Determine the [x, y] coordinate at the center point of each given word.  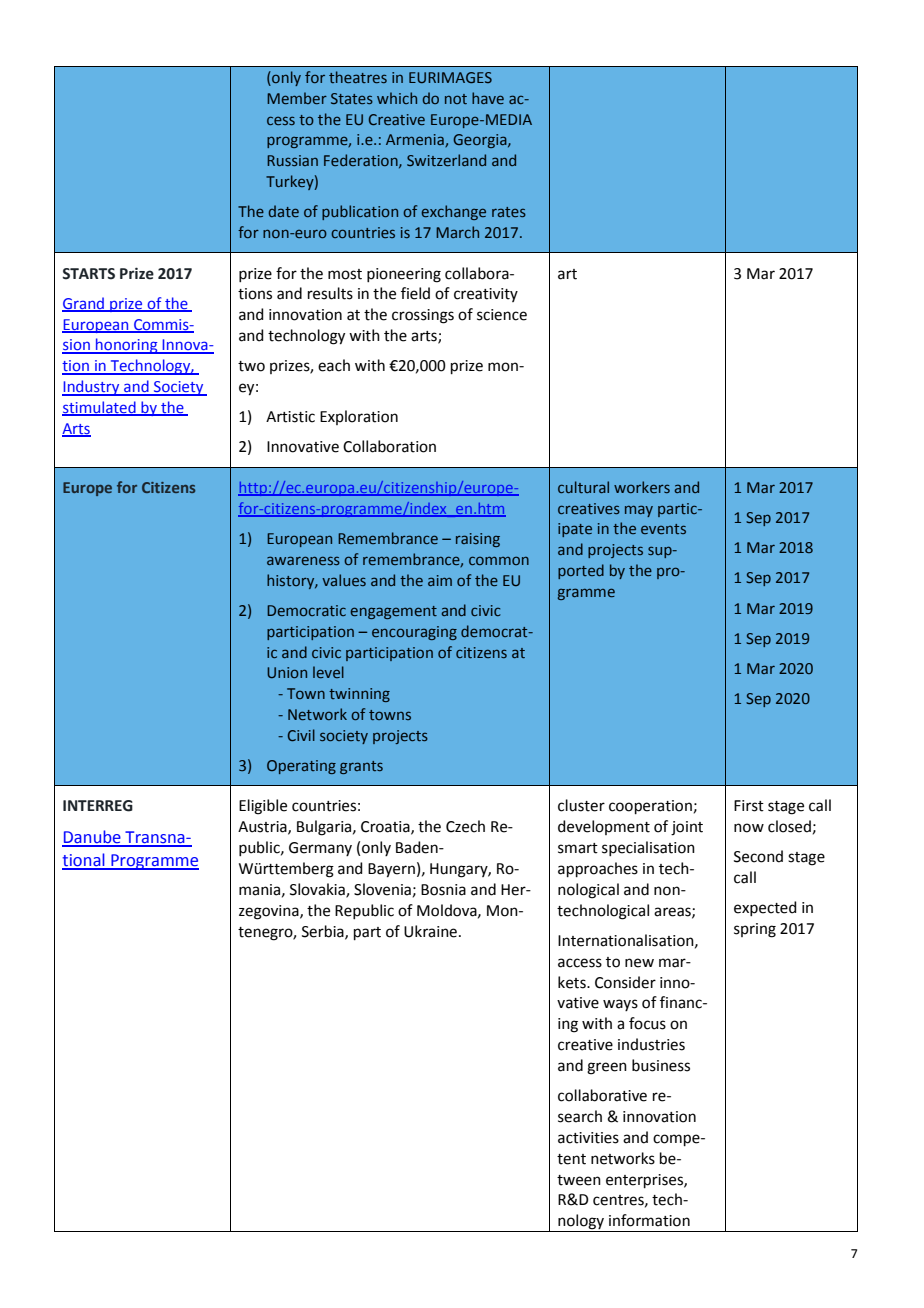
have [488, 98]
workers [642, 487]
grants [361, 767]
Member [297, 98]
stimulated [100, 408]
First [749, 806]
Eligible [263, 807]
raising [478, 540]
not [456, 99]
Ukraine [430, 931]
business [661, 1065]
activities [588, 1138]
